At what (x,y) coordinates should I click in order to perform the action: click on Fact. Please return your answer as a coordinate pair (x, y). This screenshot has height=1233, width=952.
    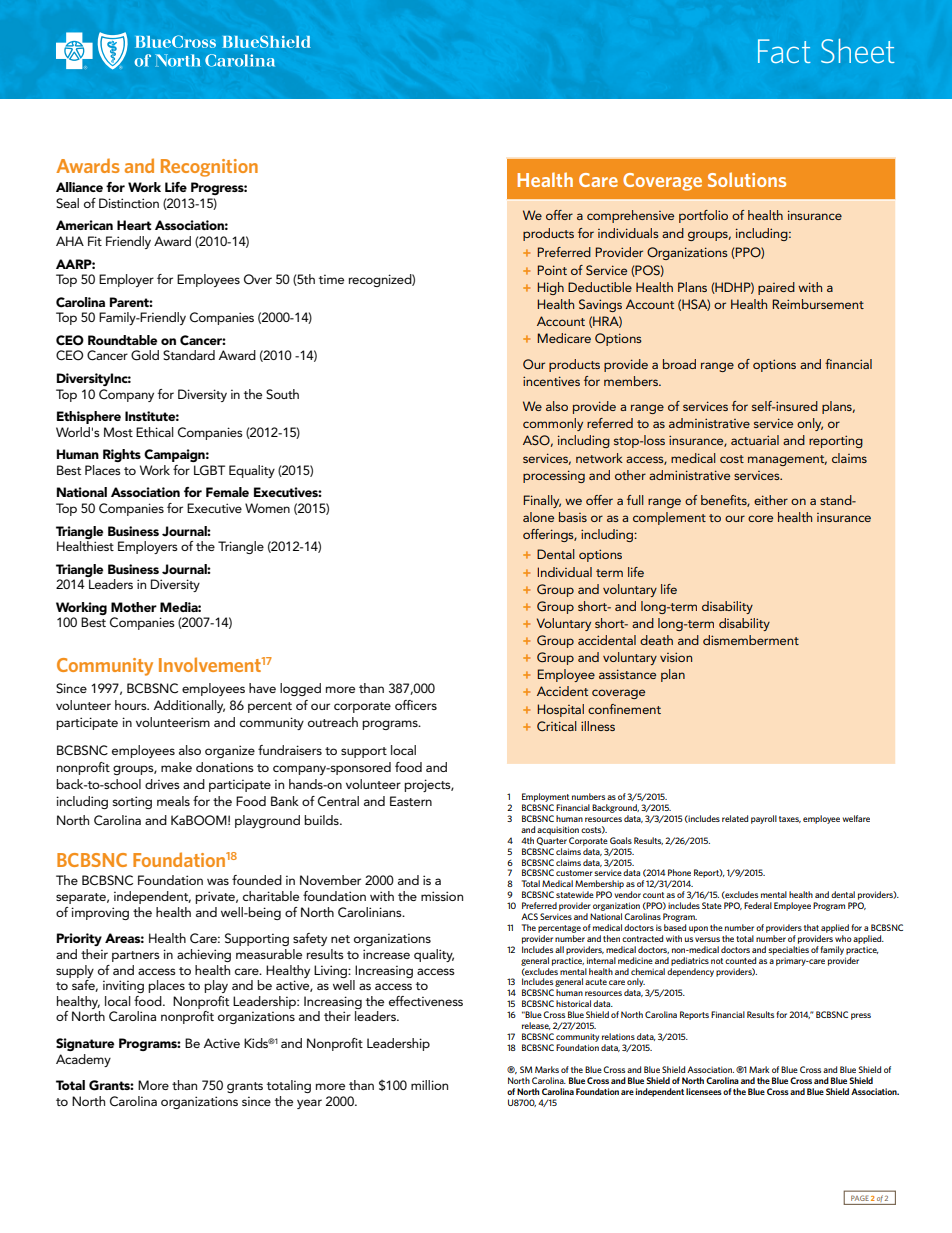
    Looking at the image, I should click on (784, 51).
